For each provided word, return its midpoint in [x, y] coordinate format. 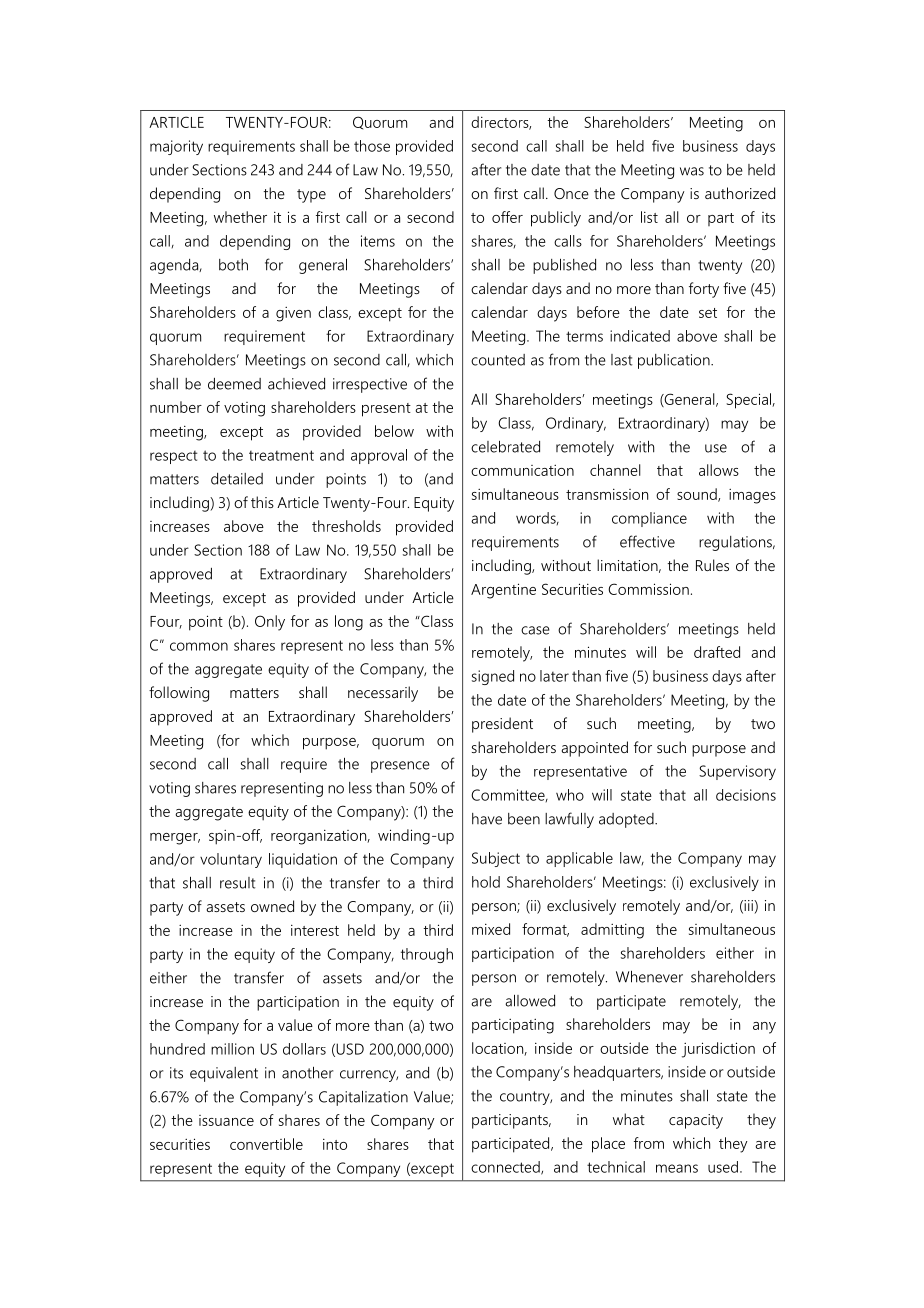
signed [493, 677]
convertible [266, 1144]
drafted [717, 652]
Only [270, 623]
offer [507, 217]
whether [240, 217]
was [692, 171]
